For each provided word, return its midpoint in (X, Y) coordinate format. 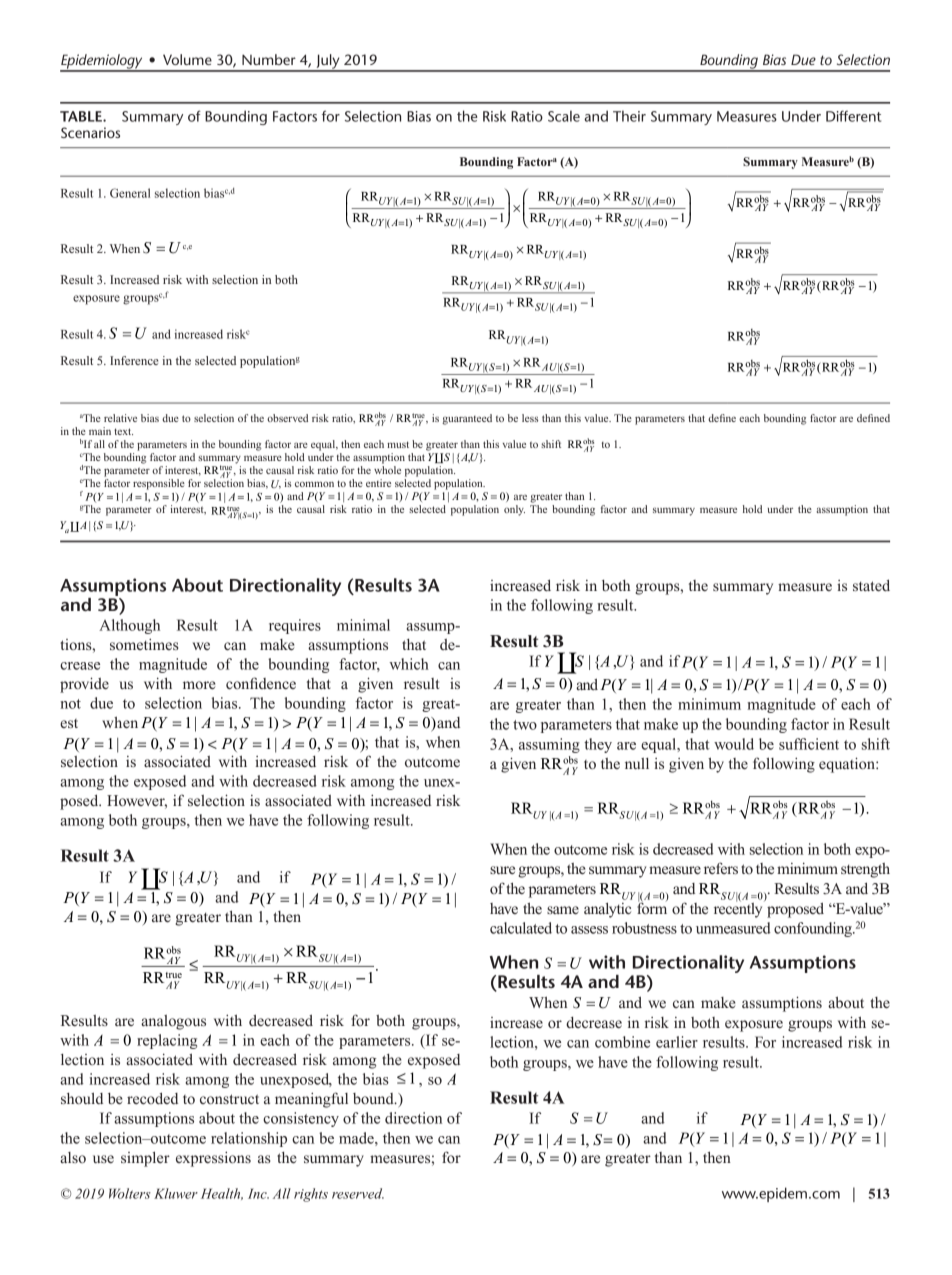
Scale (564, 116)
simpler (145, 1159)
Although (129, 626)
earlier (677, 1042)
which (409, 664)
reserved (358, 1193)
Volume (187, 59)
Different (853, 116)
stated (871, 585)
